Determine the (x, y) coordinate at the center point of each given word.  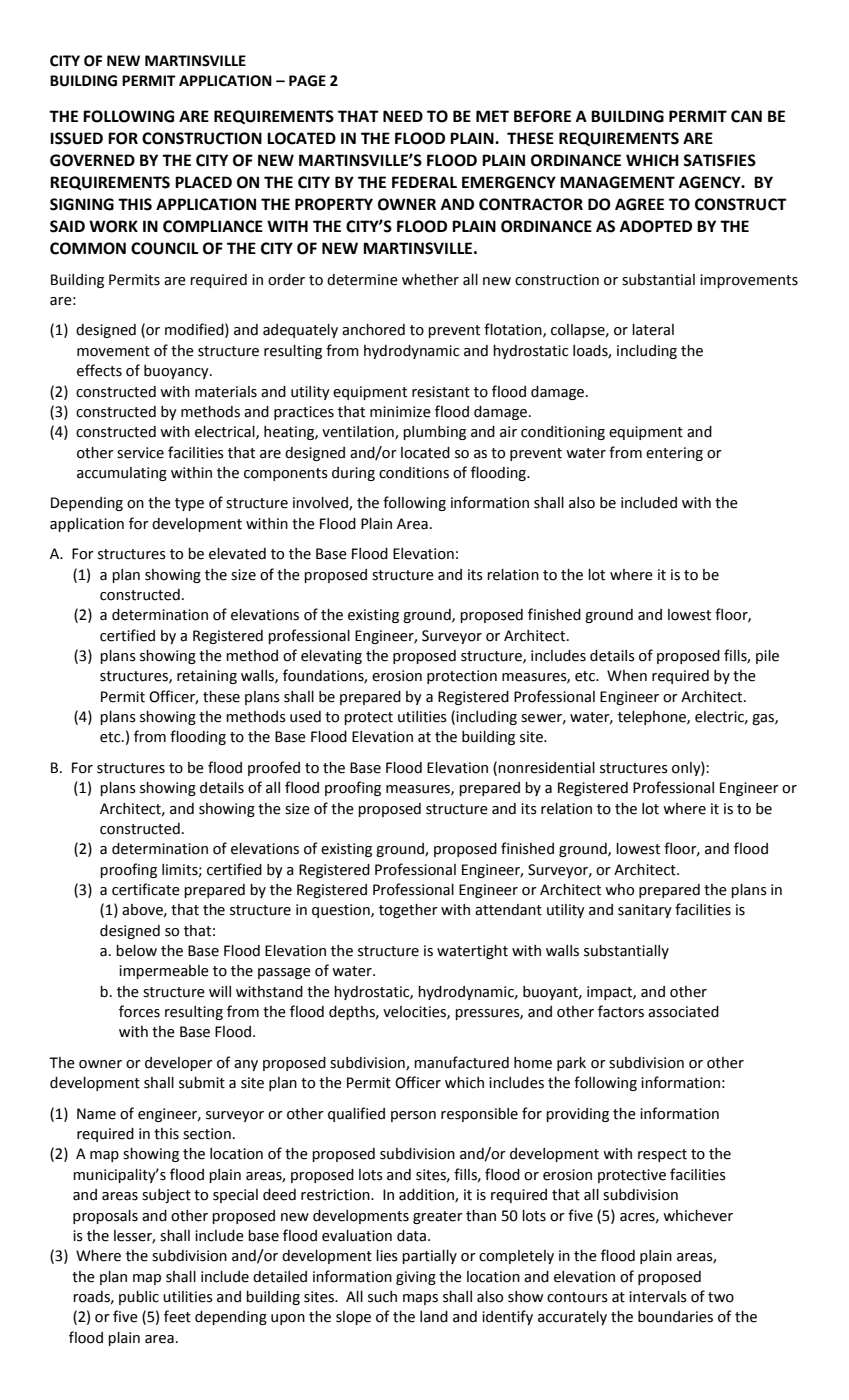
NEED (403, 116)
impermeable (164, 972)
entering (674, 454)
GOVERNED (92, 160)
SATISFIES (719, 160)
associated (683, 1012)
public (139, 1298)
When (627, 676)
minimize (400, 412)
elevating (331, 657)
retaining (207, 677)
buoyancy (177, 372)
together (408, 911)
